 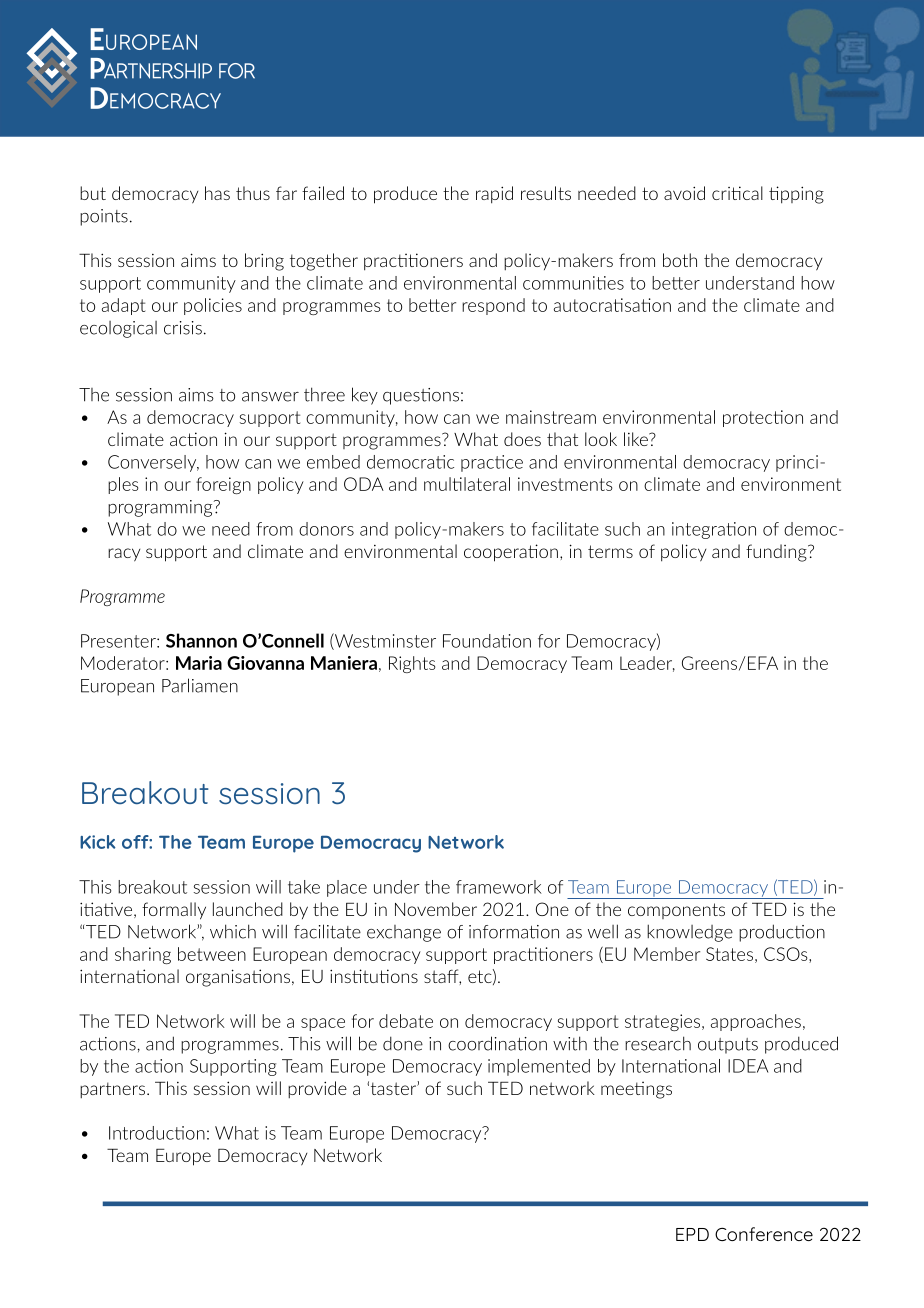 What do you see at coordinates (737, 193) in the image?
I see `critical` at bounding box center [737, 193].
